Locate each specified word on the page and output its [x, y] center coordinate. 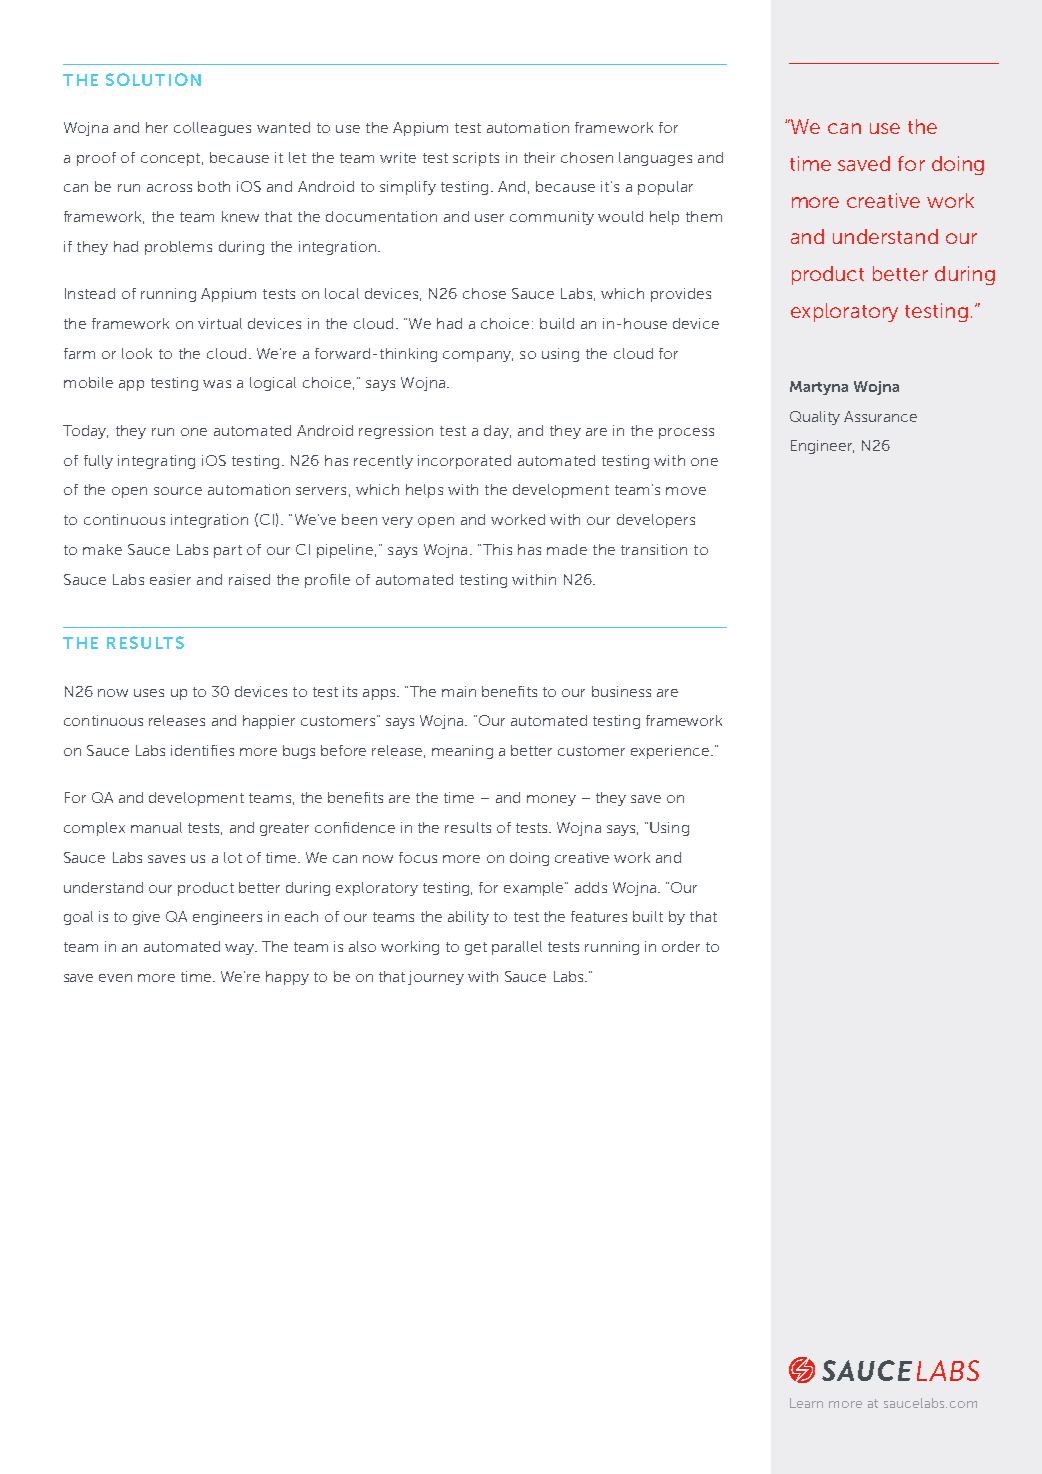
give [146, 918]
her [157, 127]
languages [655, 159]
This [496, 549]
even [115, 978]
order [681, 946]
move [686, 491]
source [178, 491]
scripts [476, 159]
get [476, 948]
